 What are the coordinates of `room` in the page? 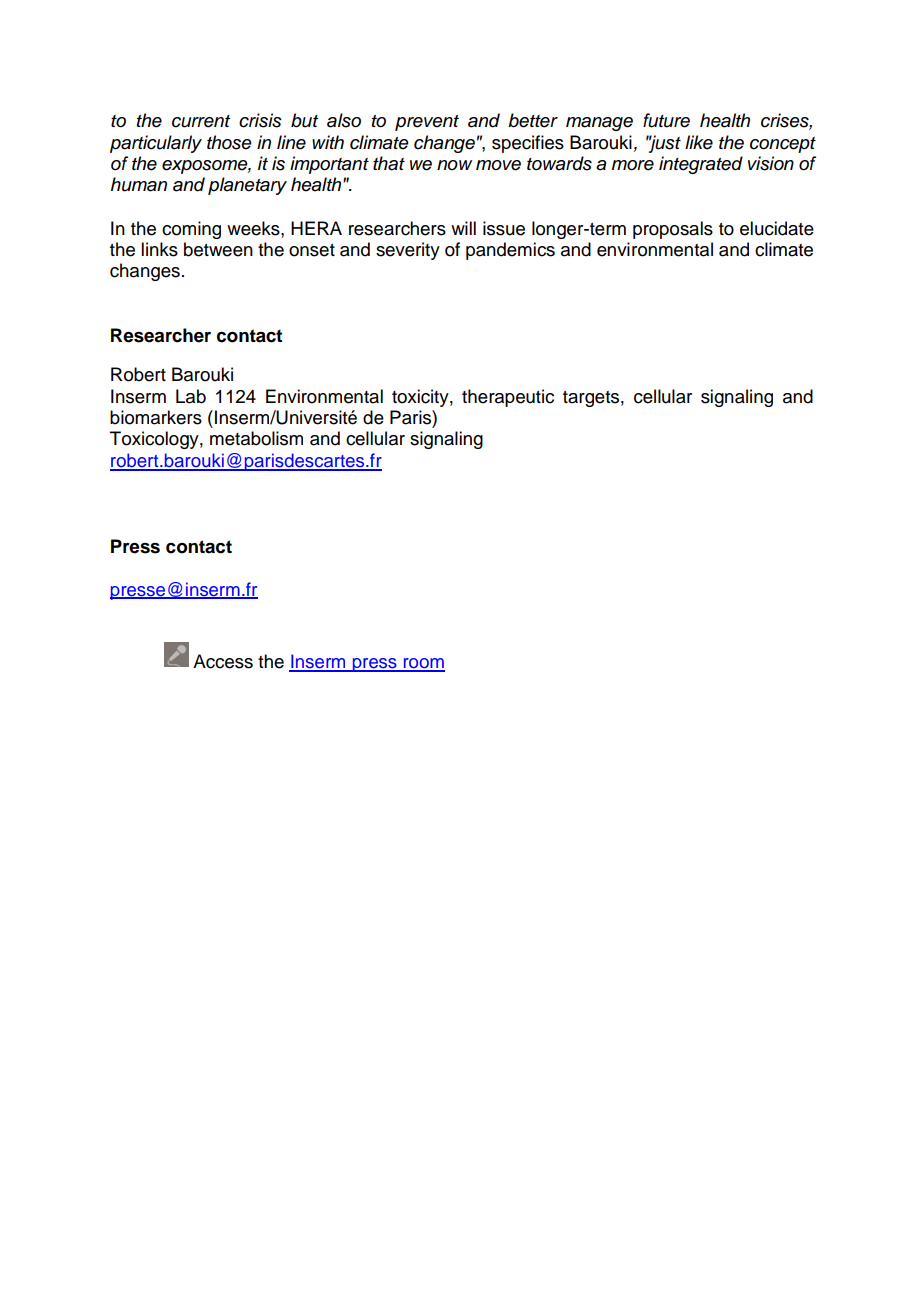 It's located at (423, 664).
